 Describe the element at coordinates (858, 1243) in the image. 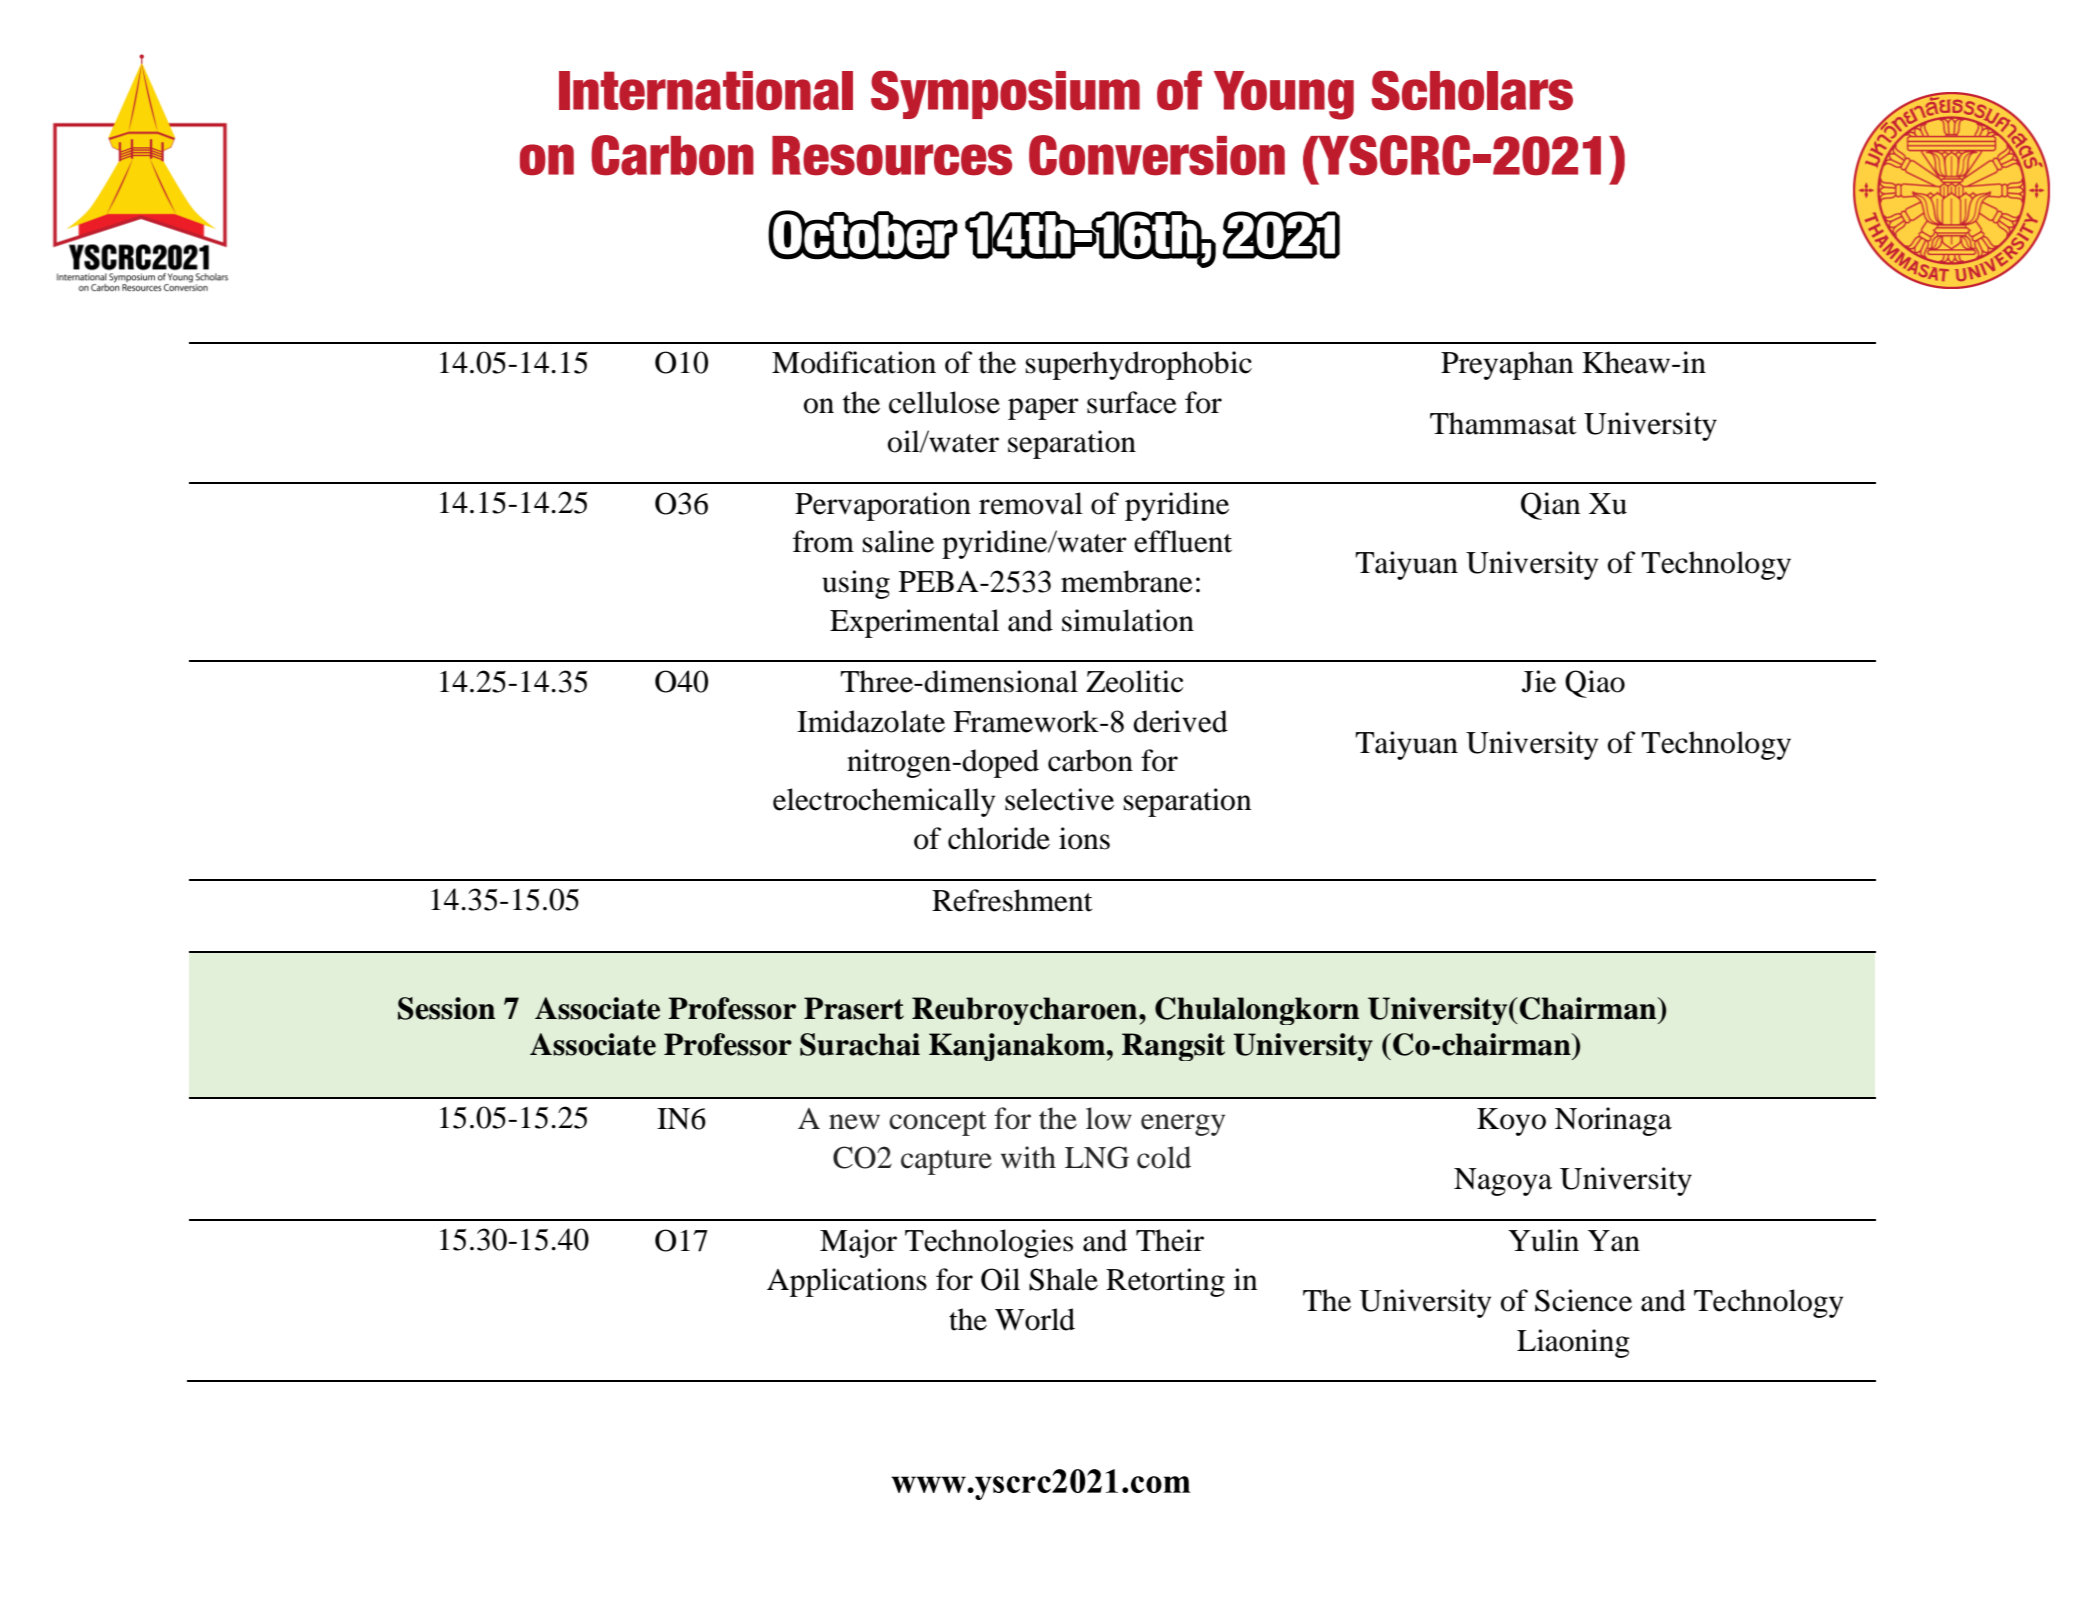

I see `Major` at that location.
